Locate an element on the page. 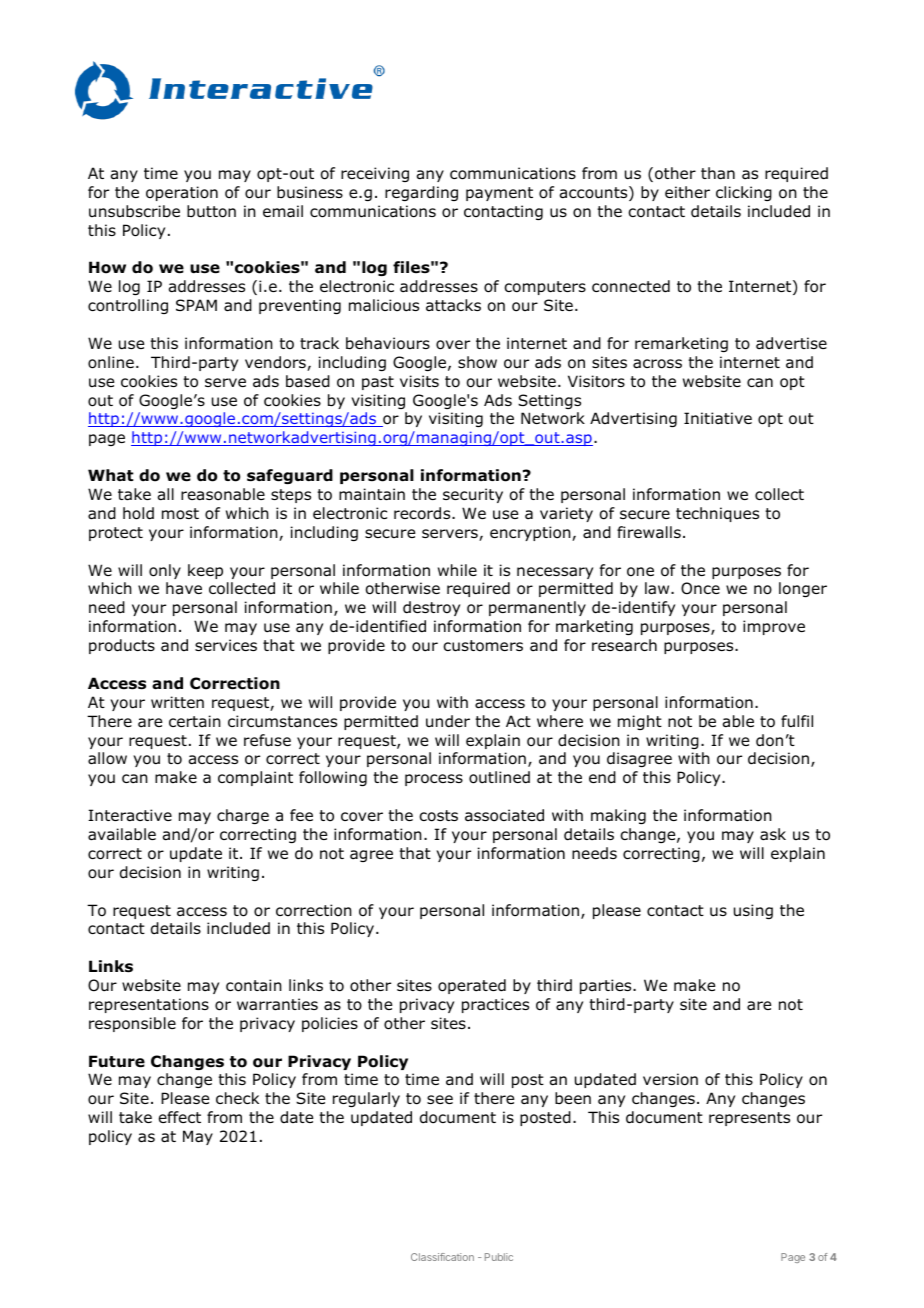 The width and height of the image is (924, 1308). Classification is located at coordinates (442, 1257).
